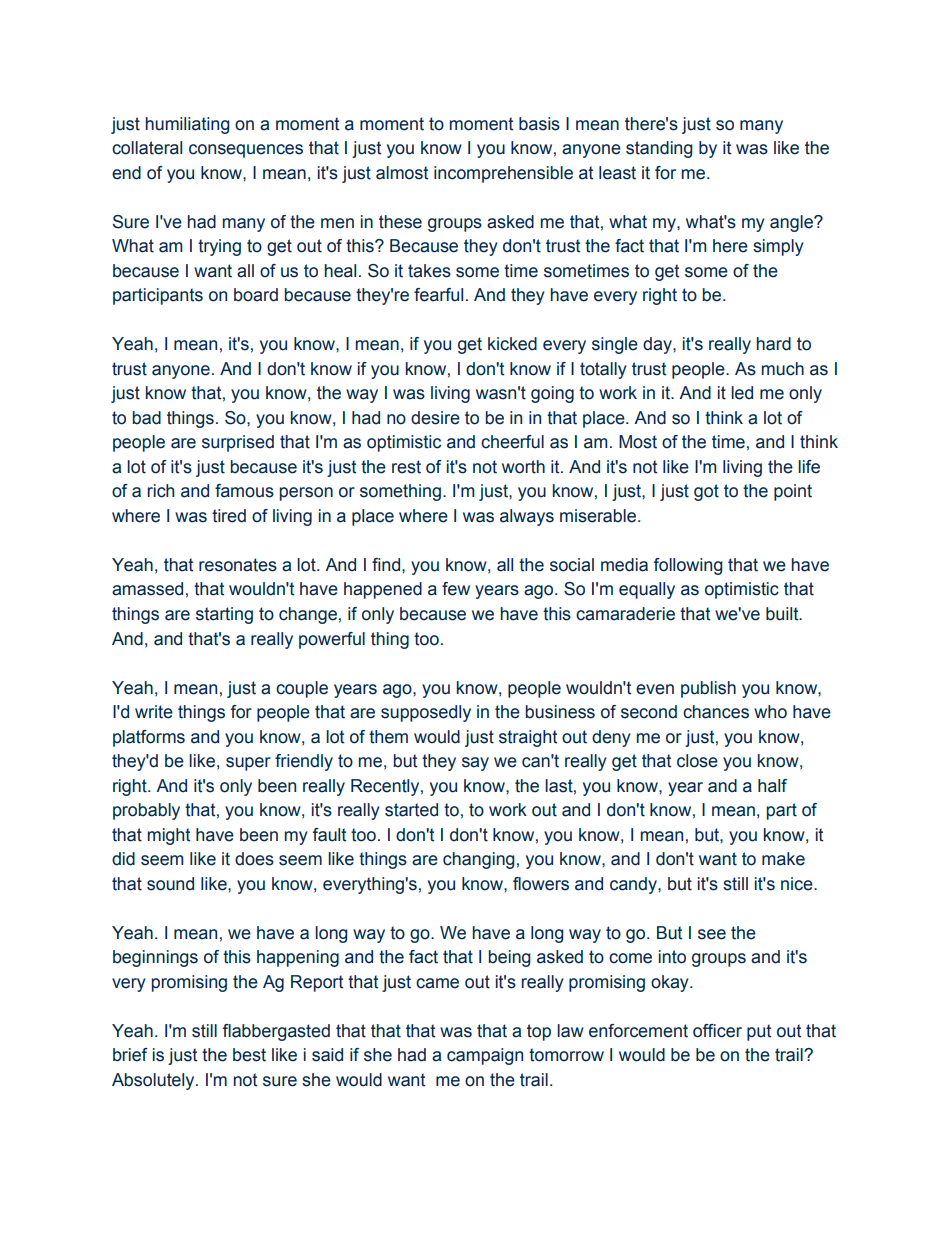 The height and width of the document is (1233, 952). What do you see at coordinates (224, 615) in the document?
I see `starting` at bounding box center [224, 615].
